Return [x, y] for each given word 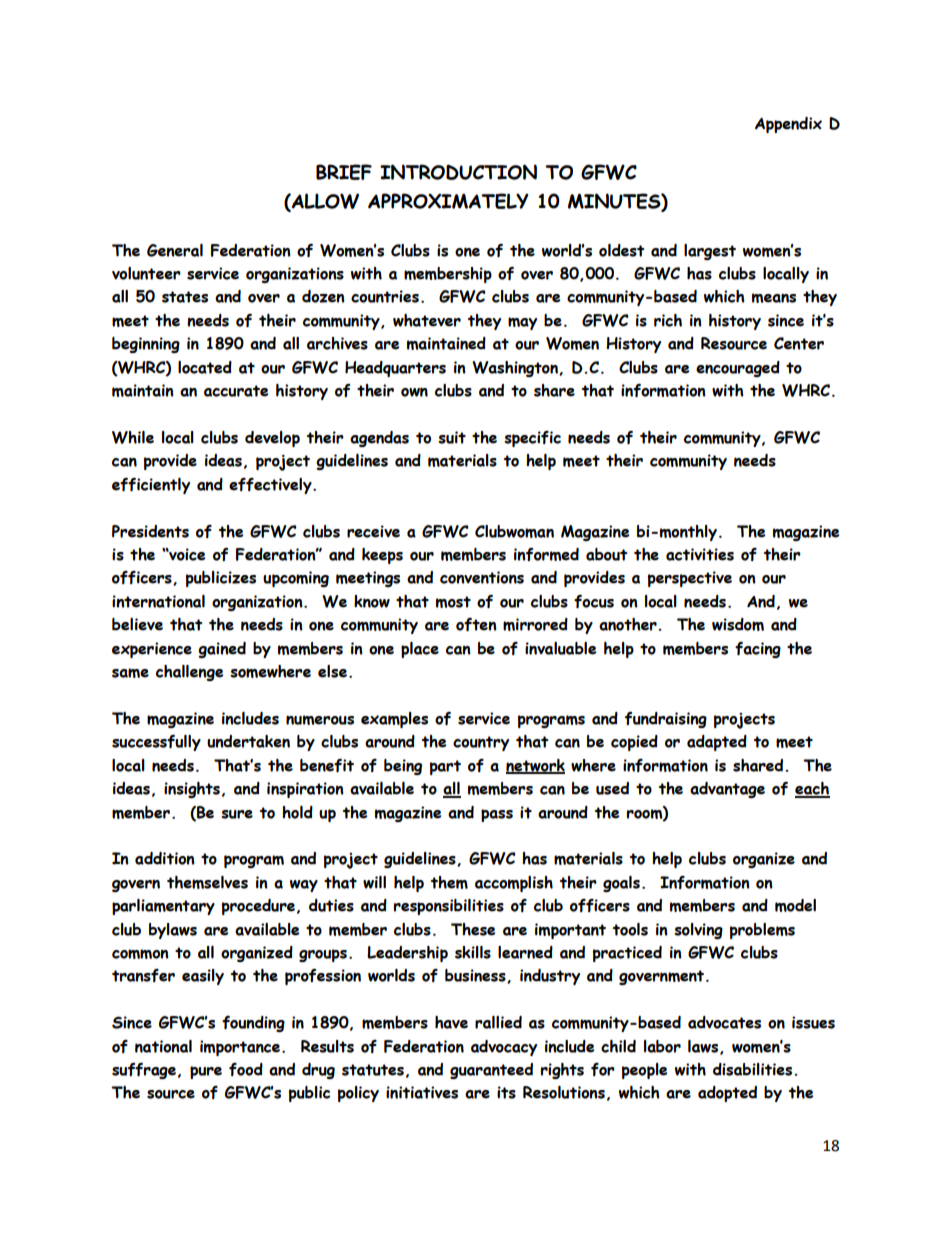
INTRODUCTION [458, 172]
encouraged [738, 369]
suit [452, 437]
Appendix [788, 125]
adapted [717, 743]
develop [272, 439]
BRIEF [344, 172]
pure [206, 1072]
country [481, 743]
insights [192, 790]
